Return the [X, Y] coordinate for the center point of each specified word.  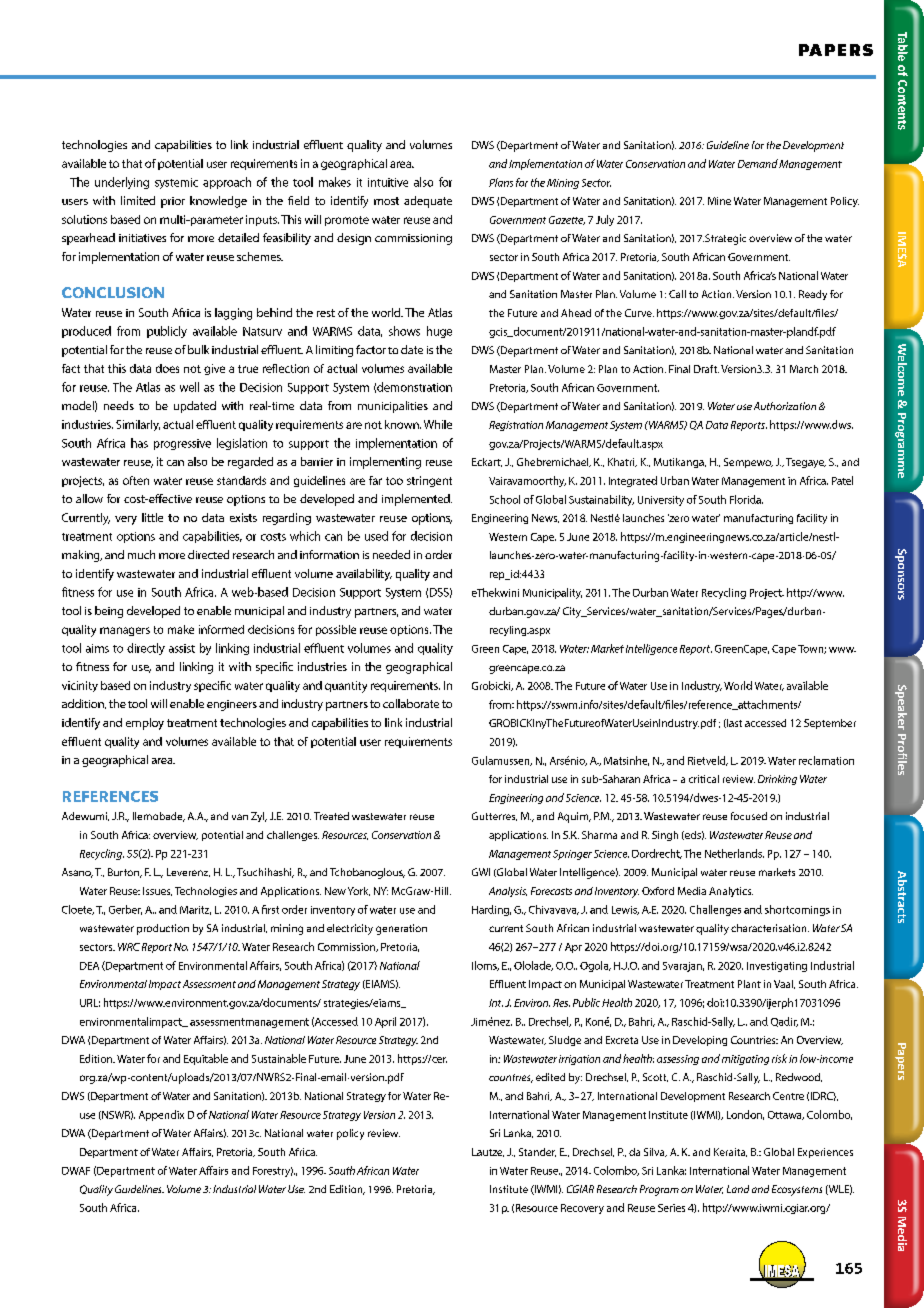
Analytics [731, 892]
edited [550, 1077]
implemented [417, 500]
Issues [157, 891]
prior [173, 202]
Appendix [161, 1115]
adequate [428, 202]
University [661, 501]
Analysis [508, 892]
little [152, 517]
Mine [719, 201]
